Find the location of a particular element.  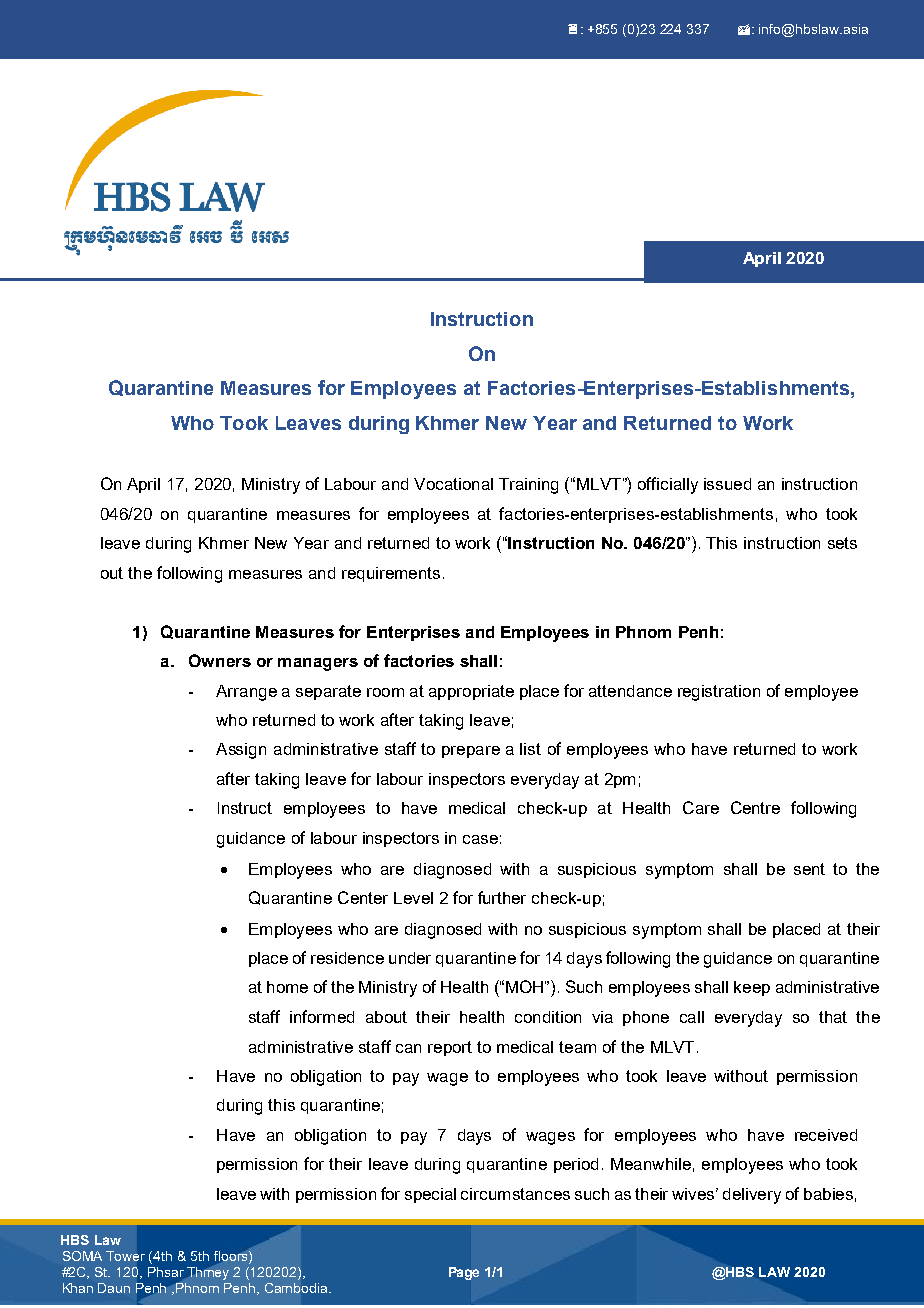

home is located at coordinates (287, 987).
